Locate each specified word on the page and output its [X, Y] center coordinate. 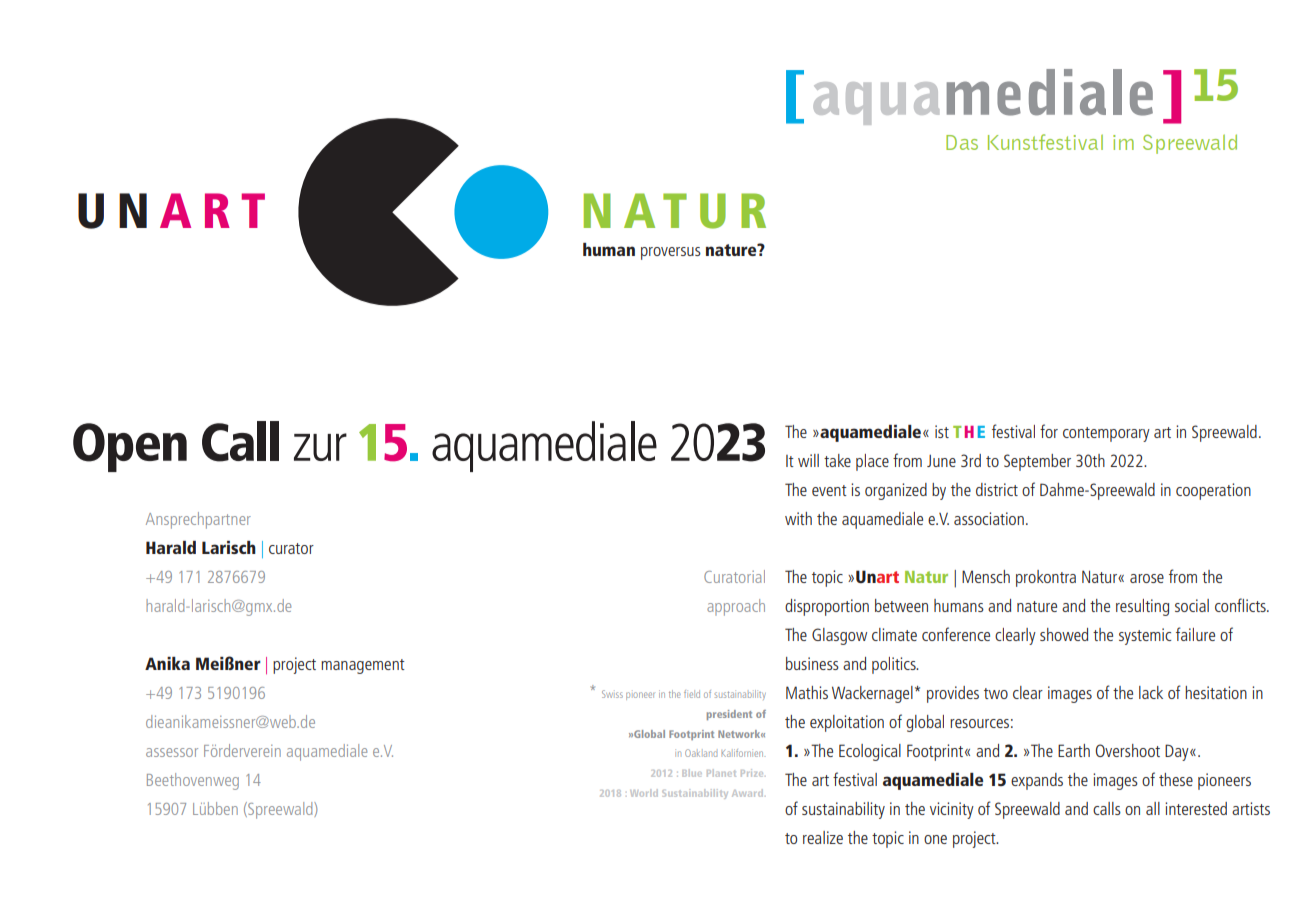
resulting [1142, 607]
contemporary [1106, 434]
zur [320, 447]
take [837, 460]
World [644, 793]
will [808, 460]
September [1037, 462]
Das [962, 142]
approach [736, 607]
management [363, 666]
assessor [172, 752]
